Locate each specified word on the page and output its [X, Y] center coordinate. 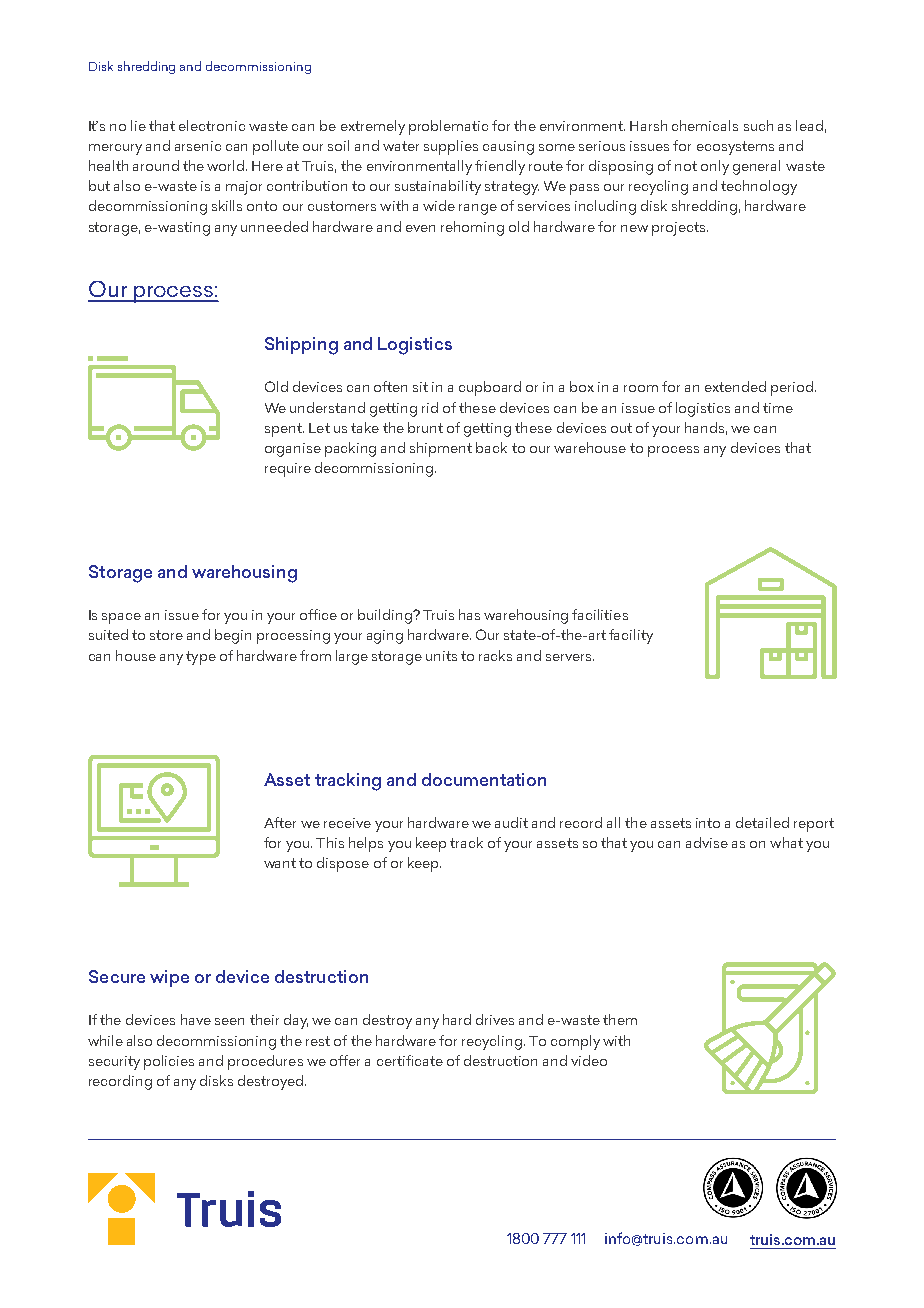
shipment [441, 449]
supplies [451, 147]
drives [495, 1019]
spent [284, 430]
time [778, 408]
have [196, 1019]
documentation [484, 779]
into [708, 823]
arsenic [198, 146]
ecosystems [735, 148]
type [201, 658]
